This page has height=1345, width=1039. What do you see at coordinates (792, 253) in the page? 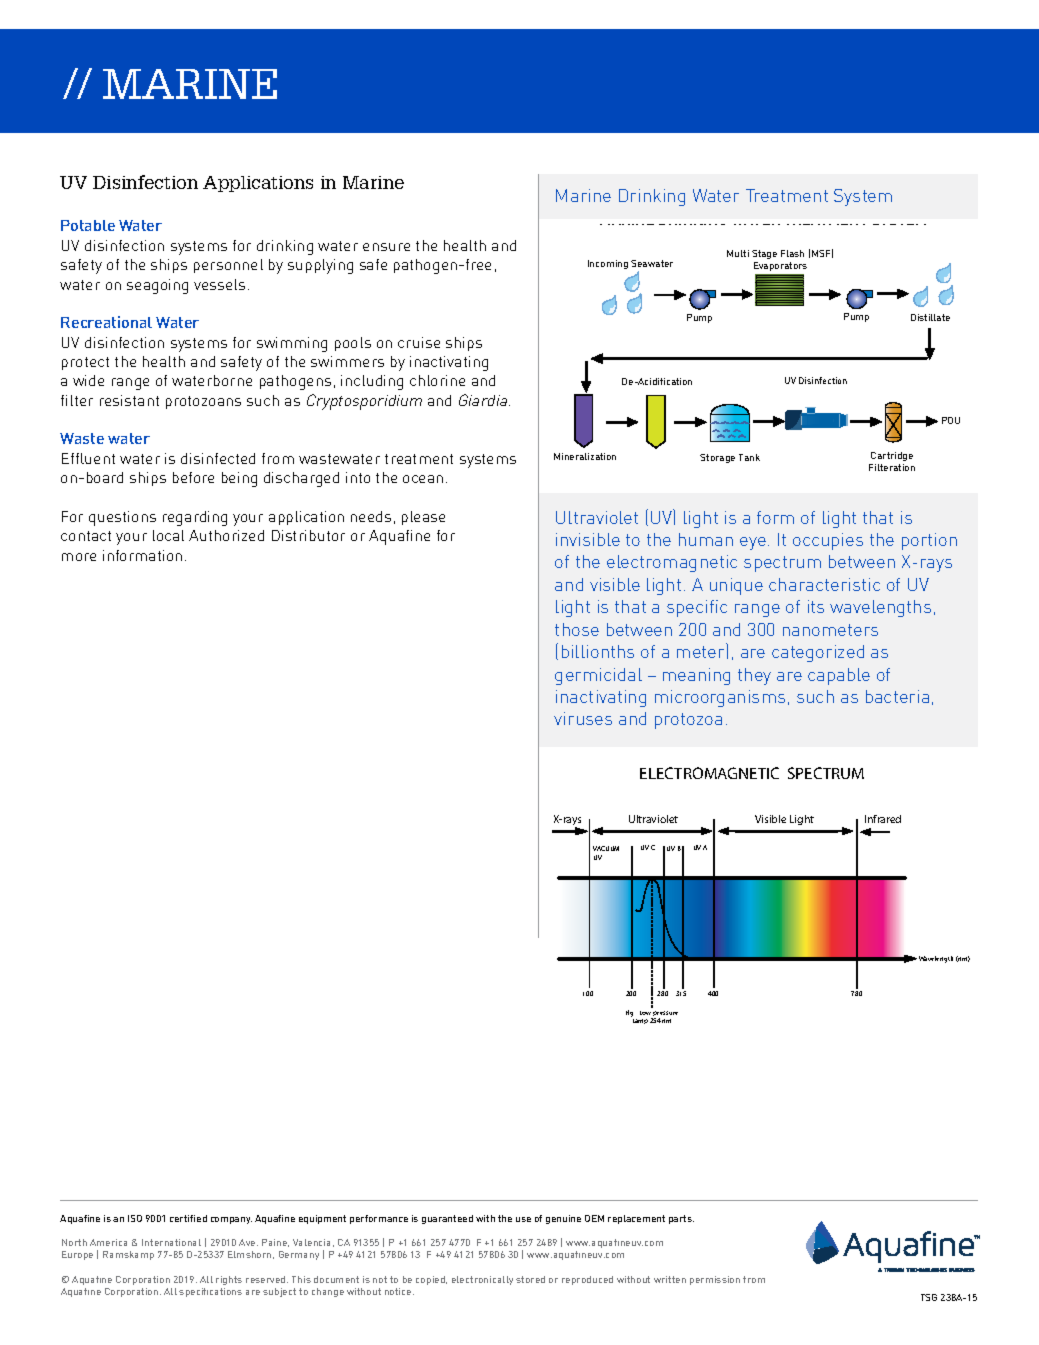
I see `Flash` at bounding box center [792, 253].
